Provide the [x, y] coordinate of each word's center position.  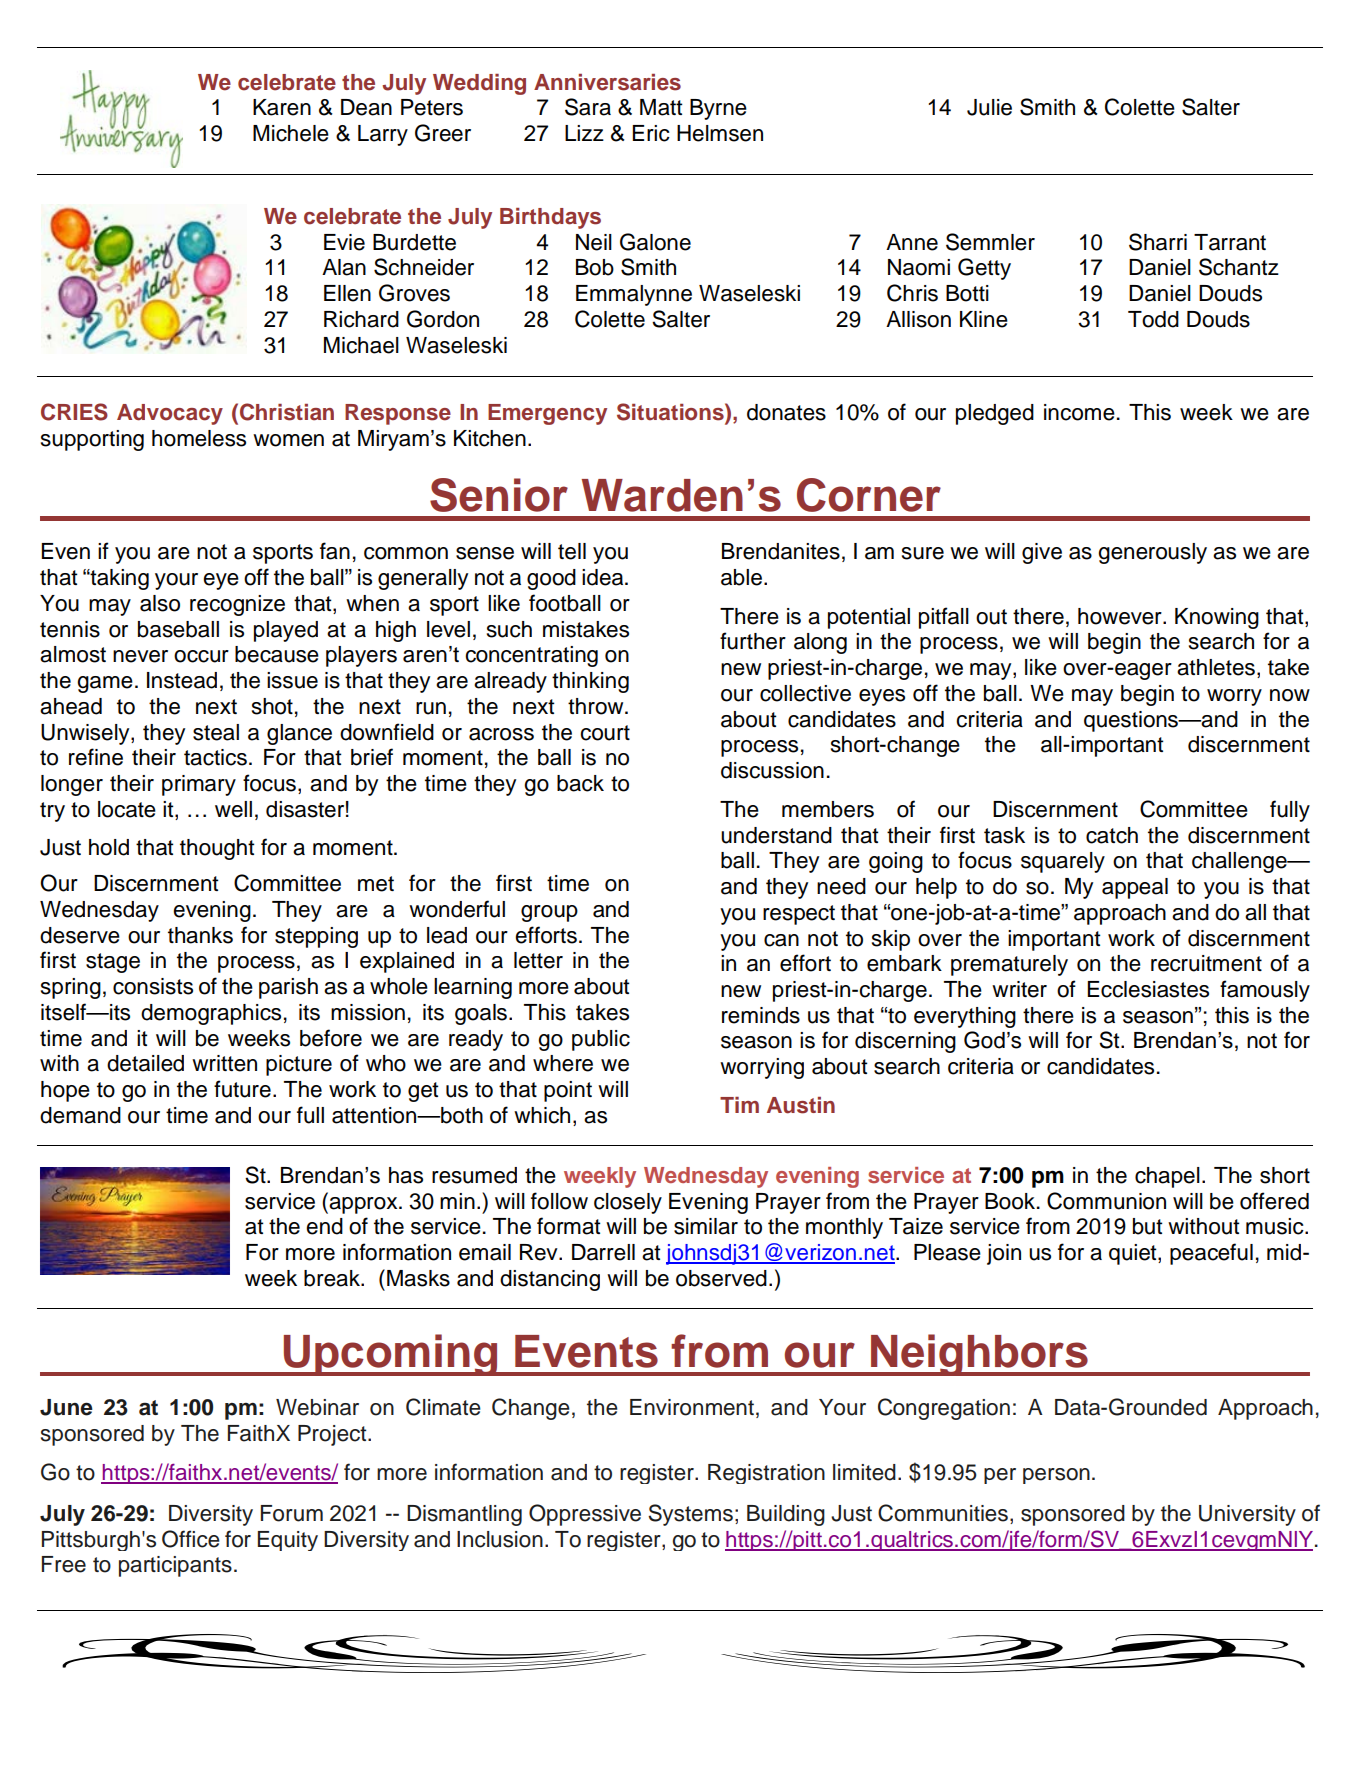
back [580, 783]
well [233, 809]
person [1056, 1476]
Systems [690, 1515]
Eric [651, 133]
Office [191, 1539]
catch [1112, 835]
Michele [291, 133]
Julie [989, 107]
